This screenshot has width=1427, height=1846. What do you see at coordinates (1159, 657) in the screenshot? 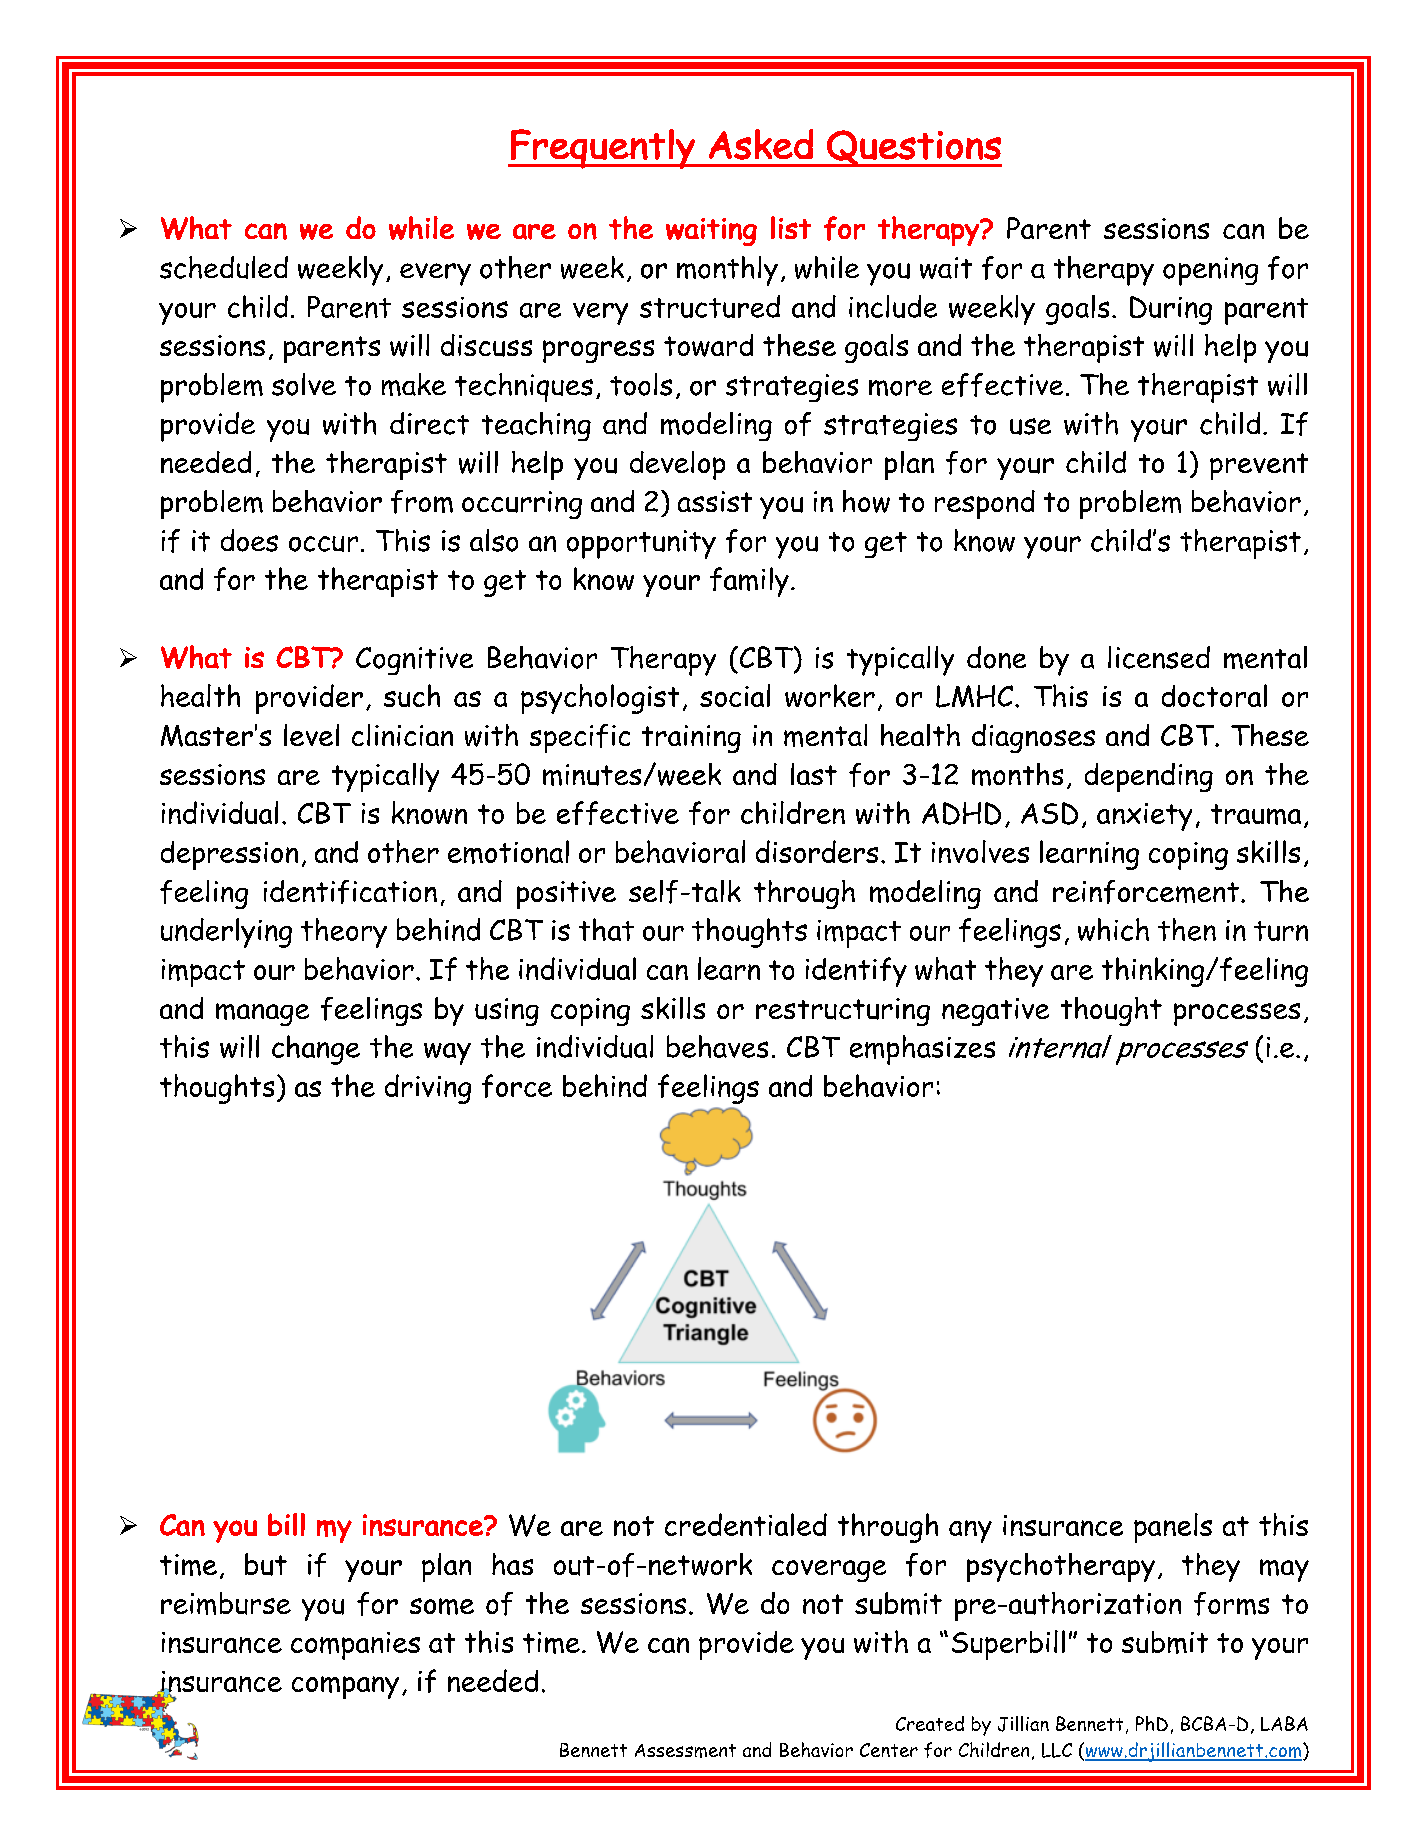
I see `licensed` at bounding box center [1159, 657].
